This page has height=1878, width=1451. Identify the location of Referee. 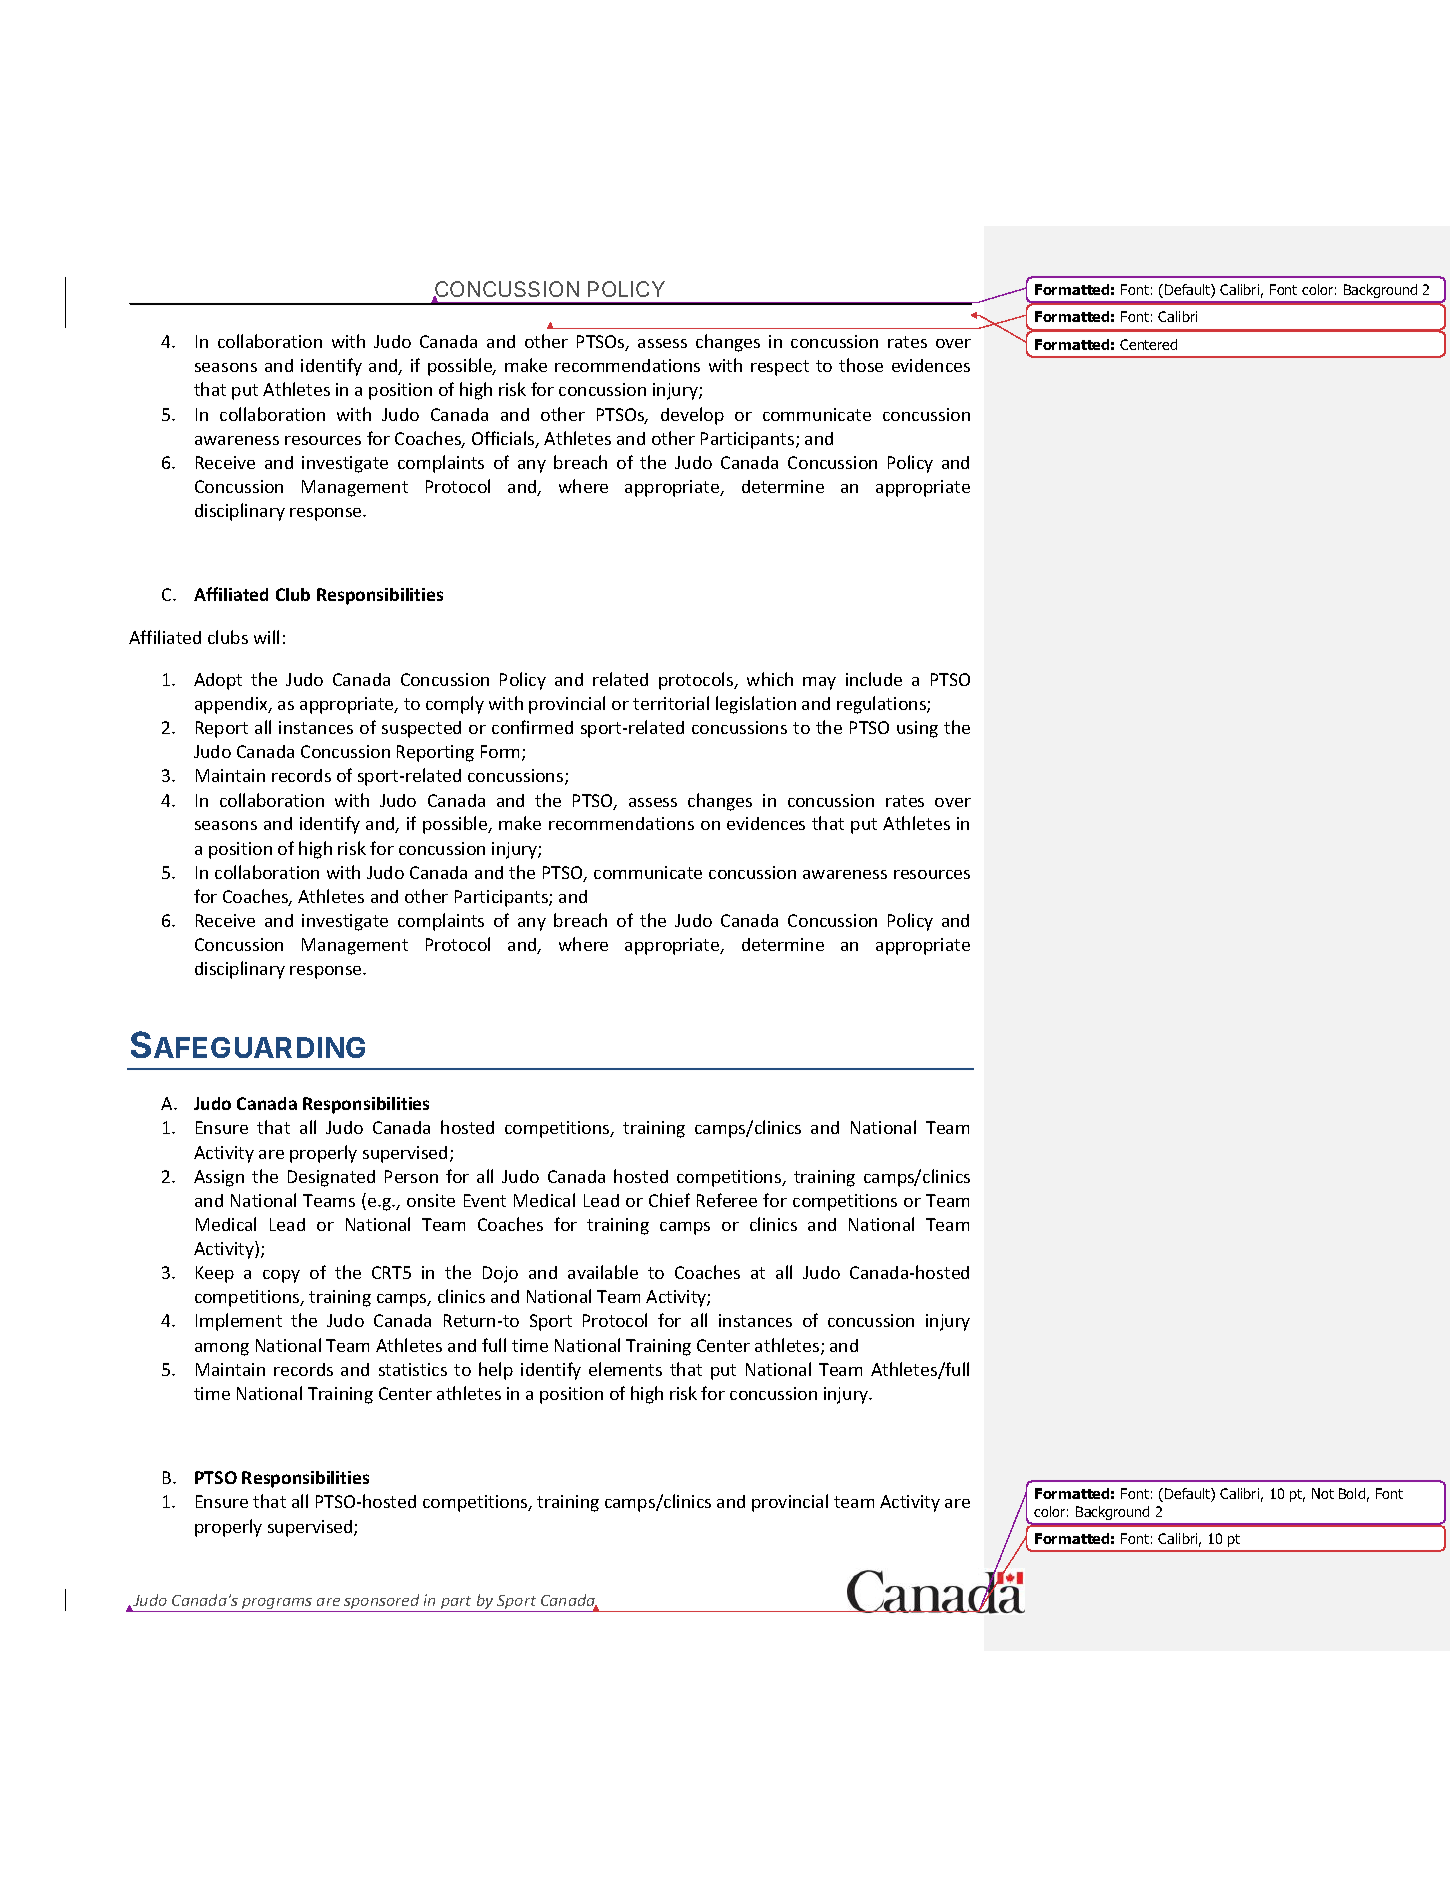
(727, 1200).
